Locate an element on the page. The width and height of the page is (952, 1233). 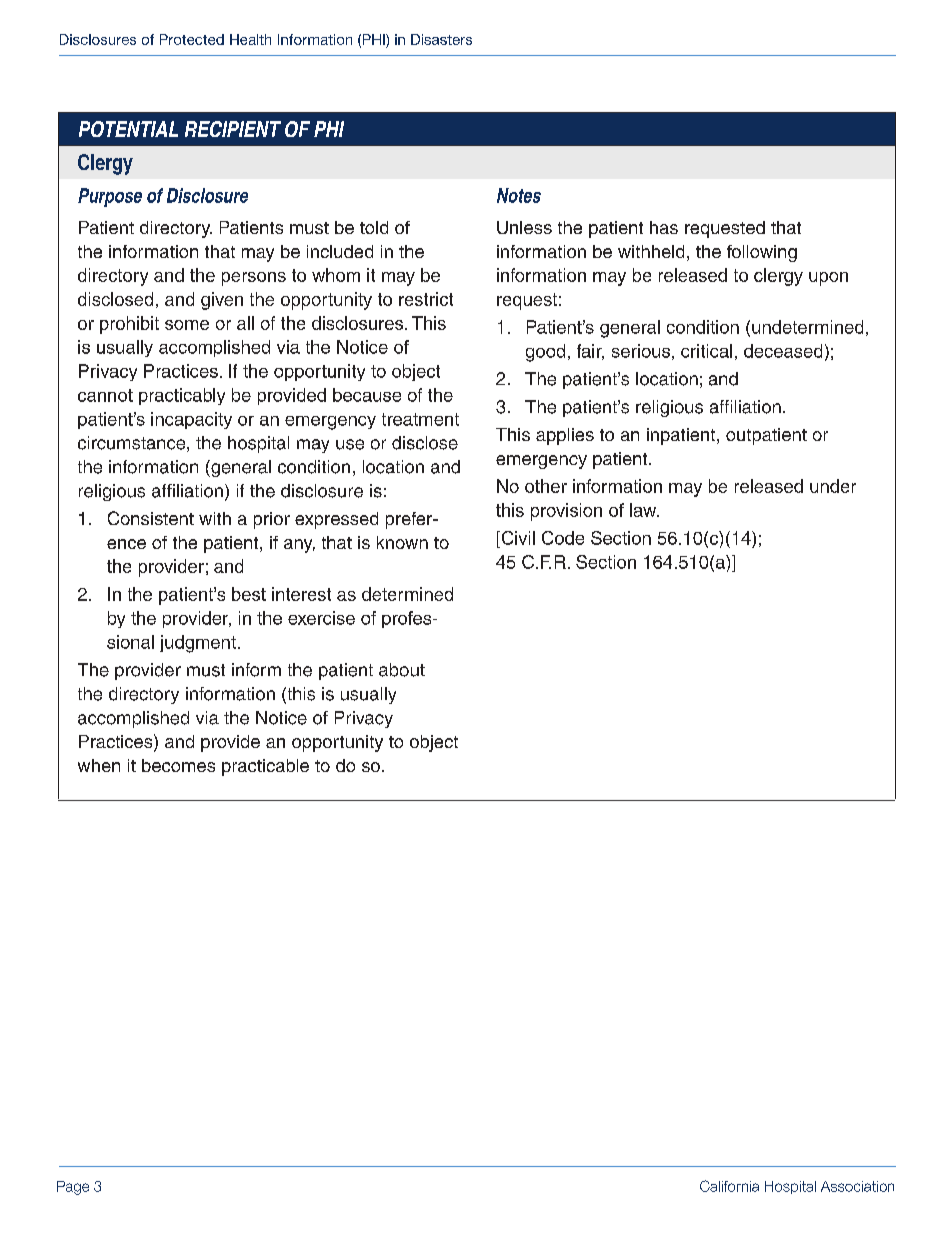
Disasters is located at coordinates (441, 39).
